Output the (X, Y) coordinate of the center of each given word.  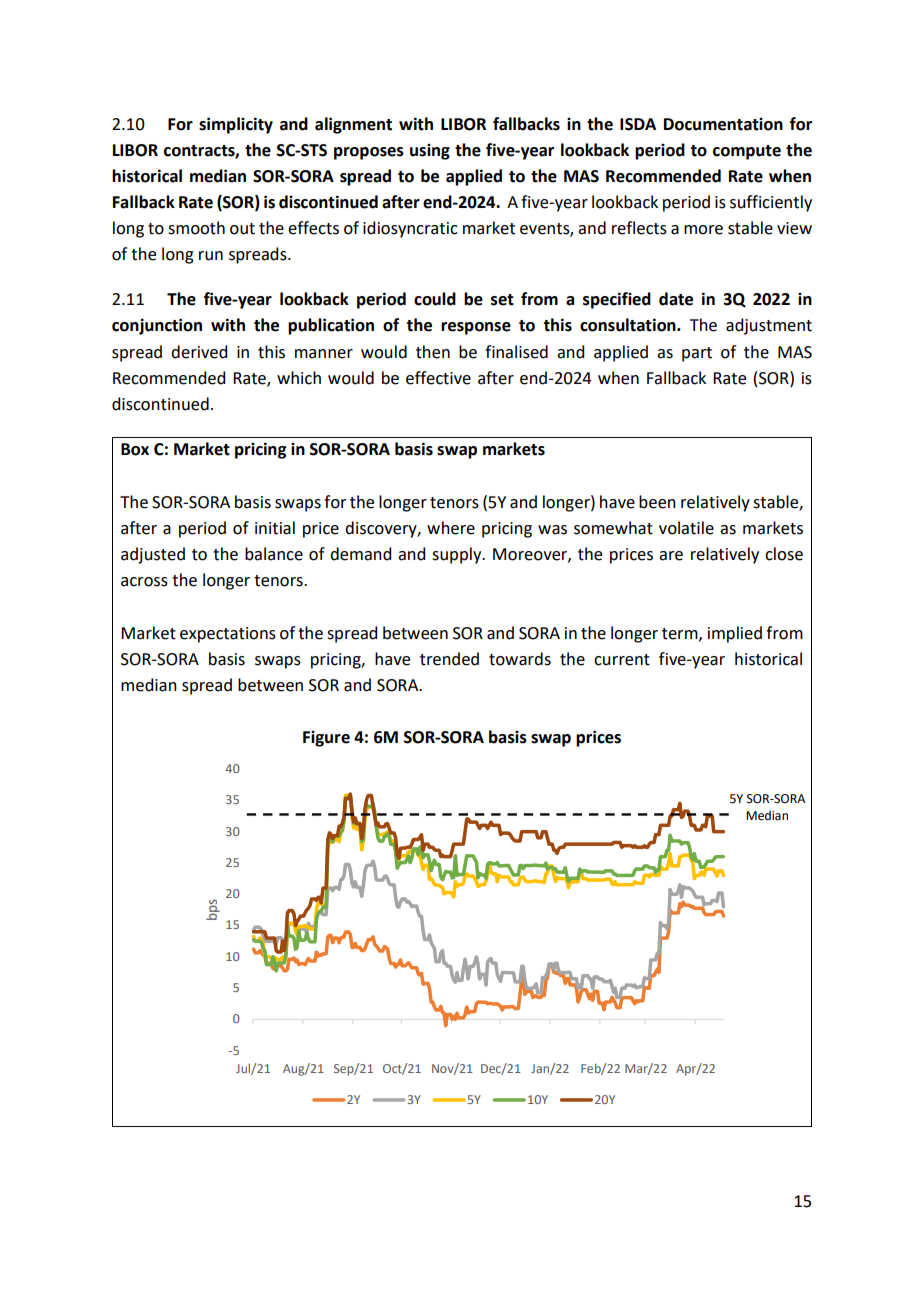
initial (275, 528)
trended (449, 659)
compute (747, 152)
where (451, 528)
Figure (326, 739)
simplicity (236, 125)
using (430, 152)
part (697, 354)
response (476, 328)
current (622, 660)
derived (199, 352)
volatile (686, 528)
